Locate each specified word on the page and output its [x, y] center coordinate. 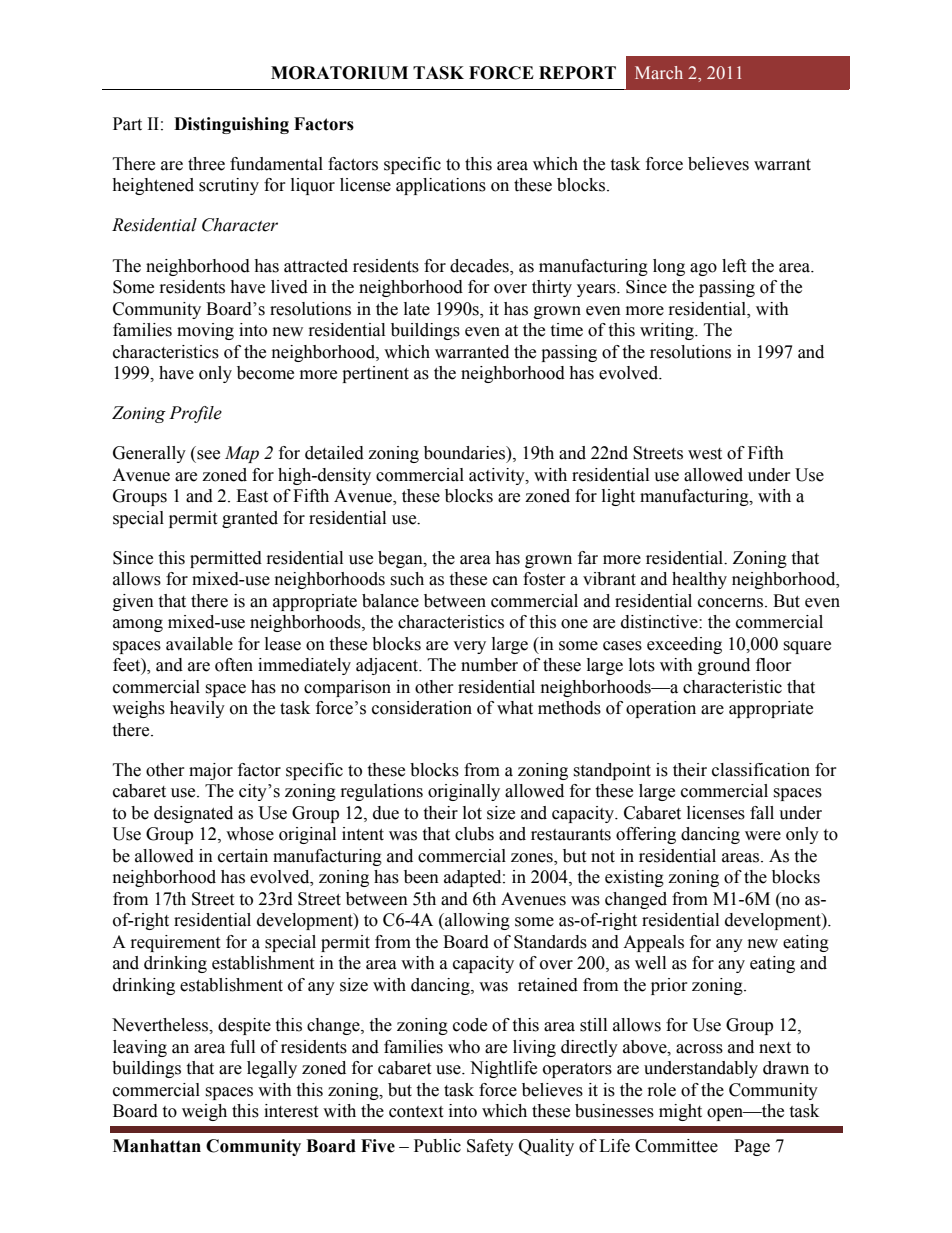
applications [441, 186]
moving [205, 331]
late [417, 309]
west [705, 454]
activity [498, 476]
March [659, 72]
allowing [476, 921]
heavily [197, 709]
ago [703, 269]
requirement [175, 943]
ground [724, 666]
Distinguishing [231, 125]
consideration [422, 708]
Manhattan [157, 1146]
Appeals [653, 943]
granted [250, 519]
